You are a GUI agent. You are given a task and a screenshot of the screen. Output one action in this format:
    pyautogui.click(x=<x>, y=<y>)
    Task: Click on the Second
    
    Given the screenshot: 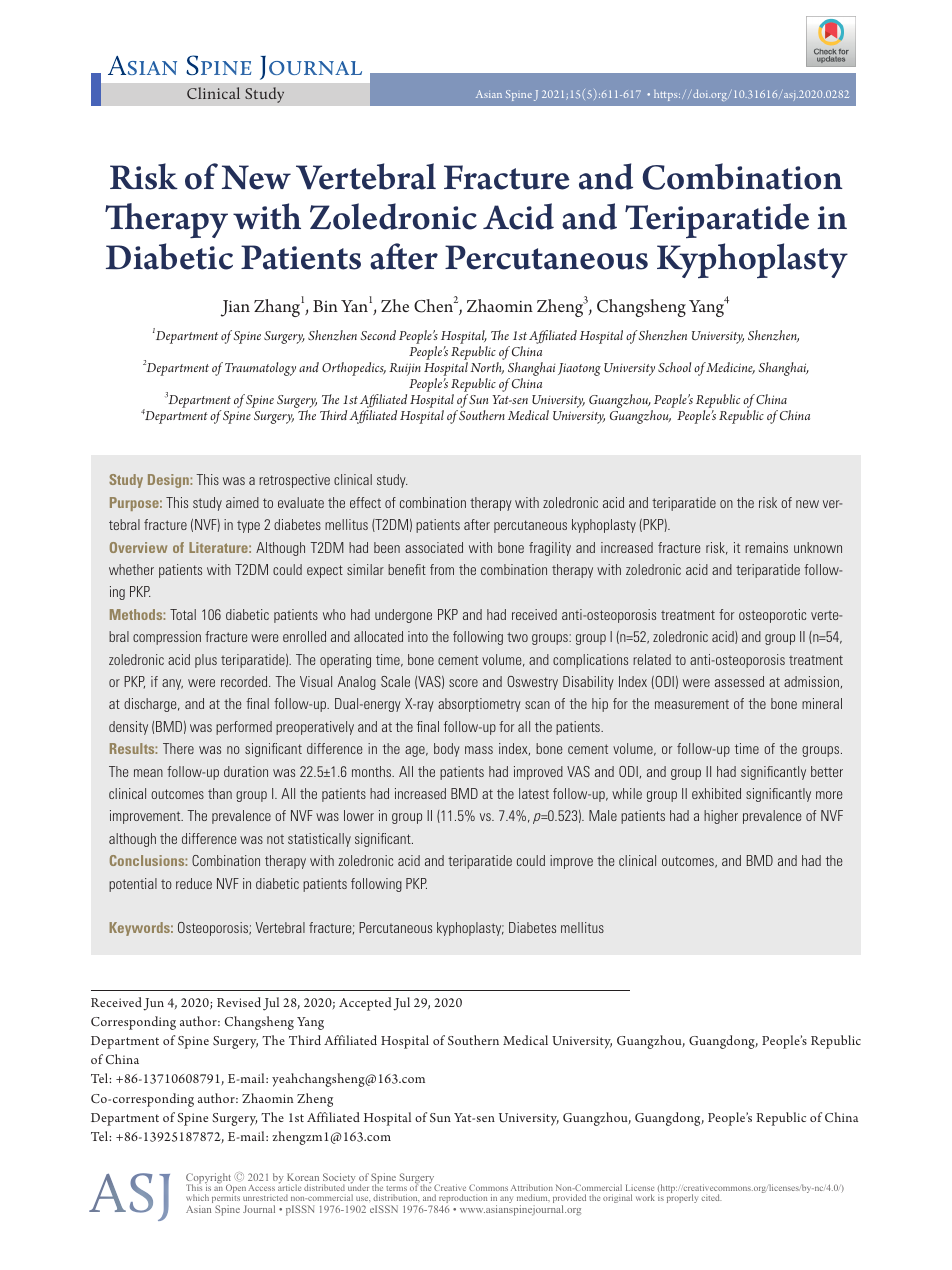 What is the action you would take?
    pyautogui.click(x=378, y=335)
